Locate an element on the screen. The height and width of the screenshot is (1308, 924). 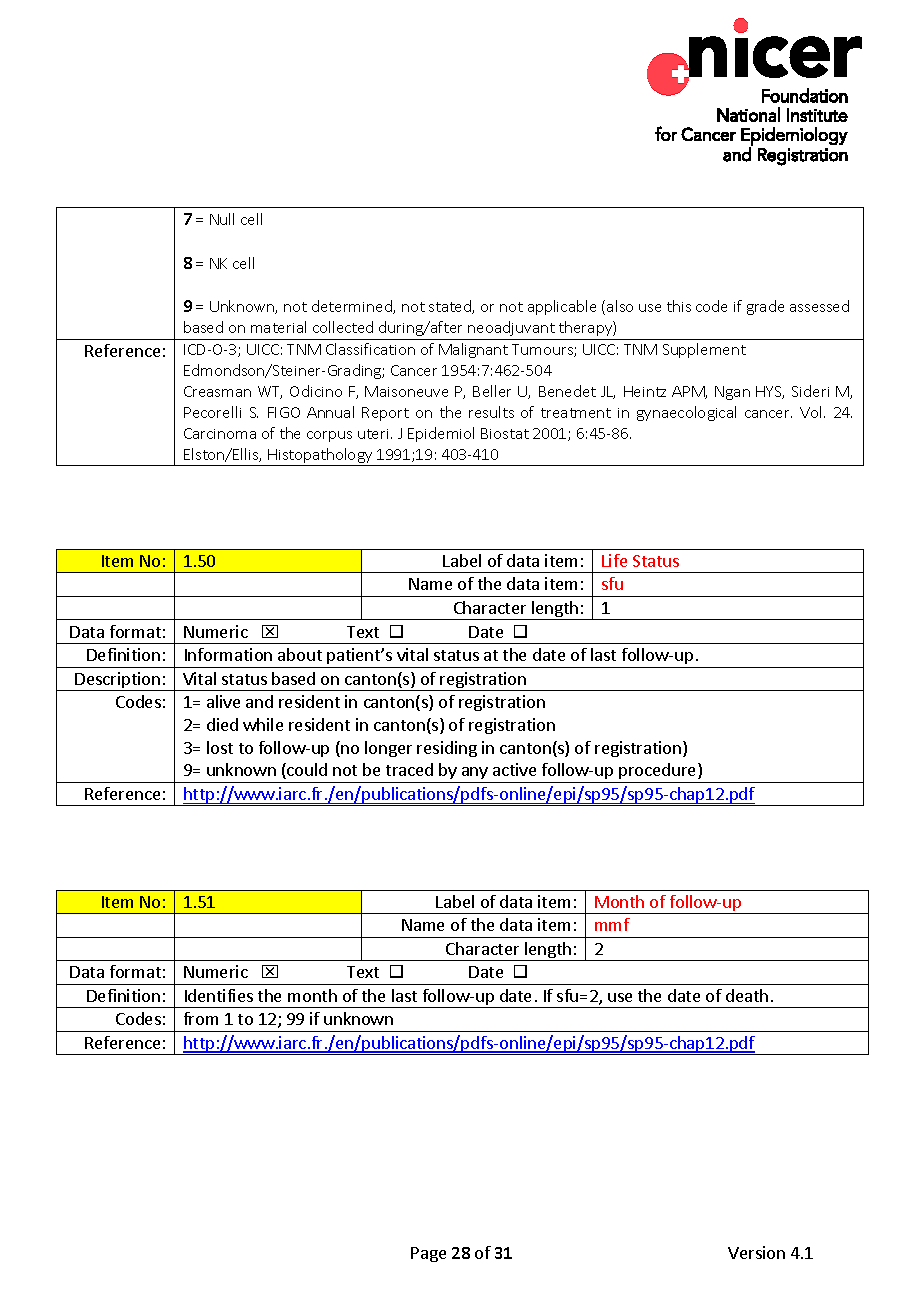
neoadjuvant is located at coordinates (511, 328).
